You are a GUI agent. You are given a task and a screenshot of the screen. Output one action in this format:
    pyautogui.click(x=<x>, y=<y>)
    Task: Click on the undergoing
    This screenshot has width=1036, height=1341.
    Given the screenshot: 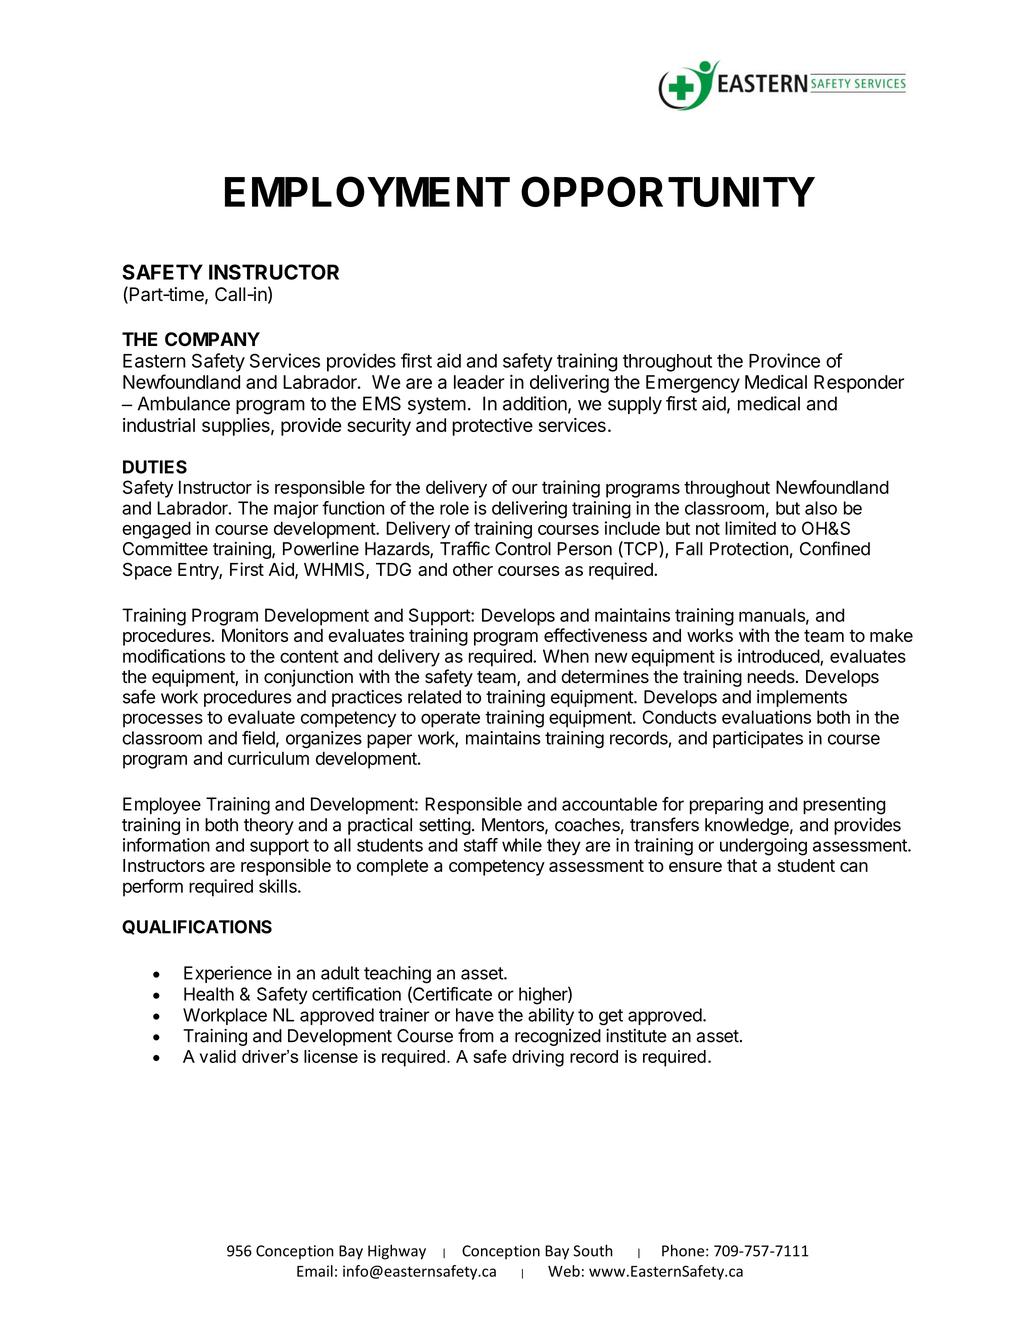 What is the action you would take?
    pyautogui.click(x=763, y=847)
